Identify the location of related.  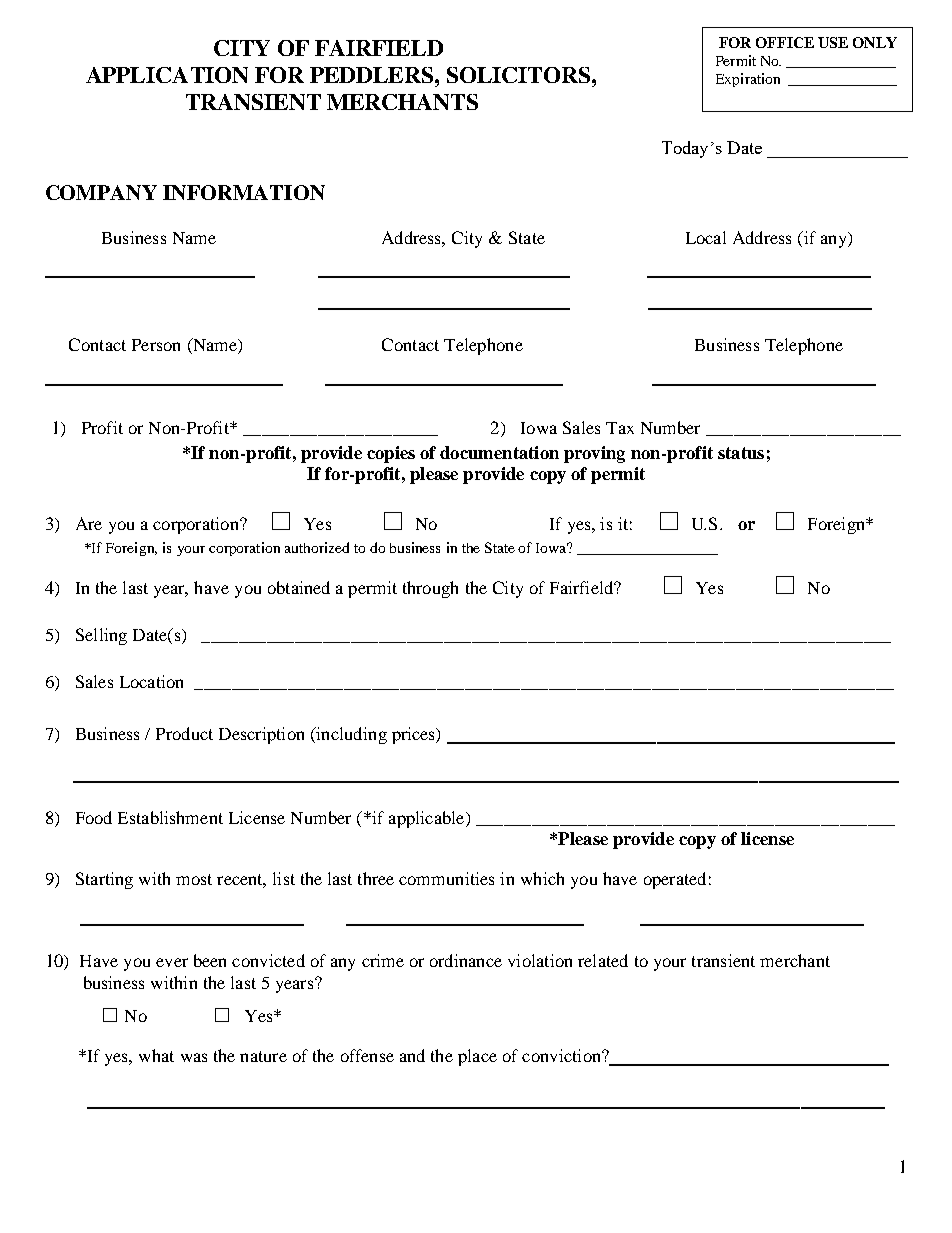
(603, 960).
